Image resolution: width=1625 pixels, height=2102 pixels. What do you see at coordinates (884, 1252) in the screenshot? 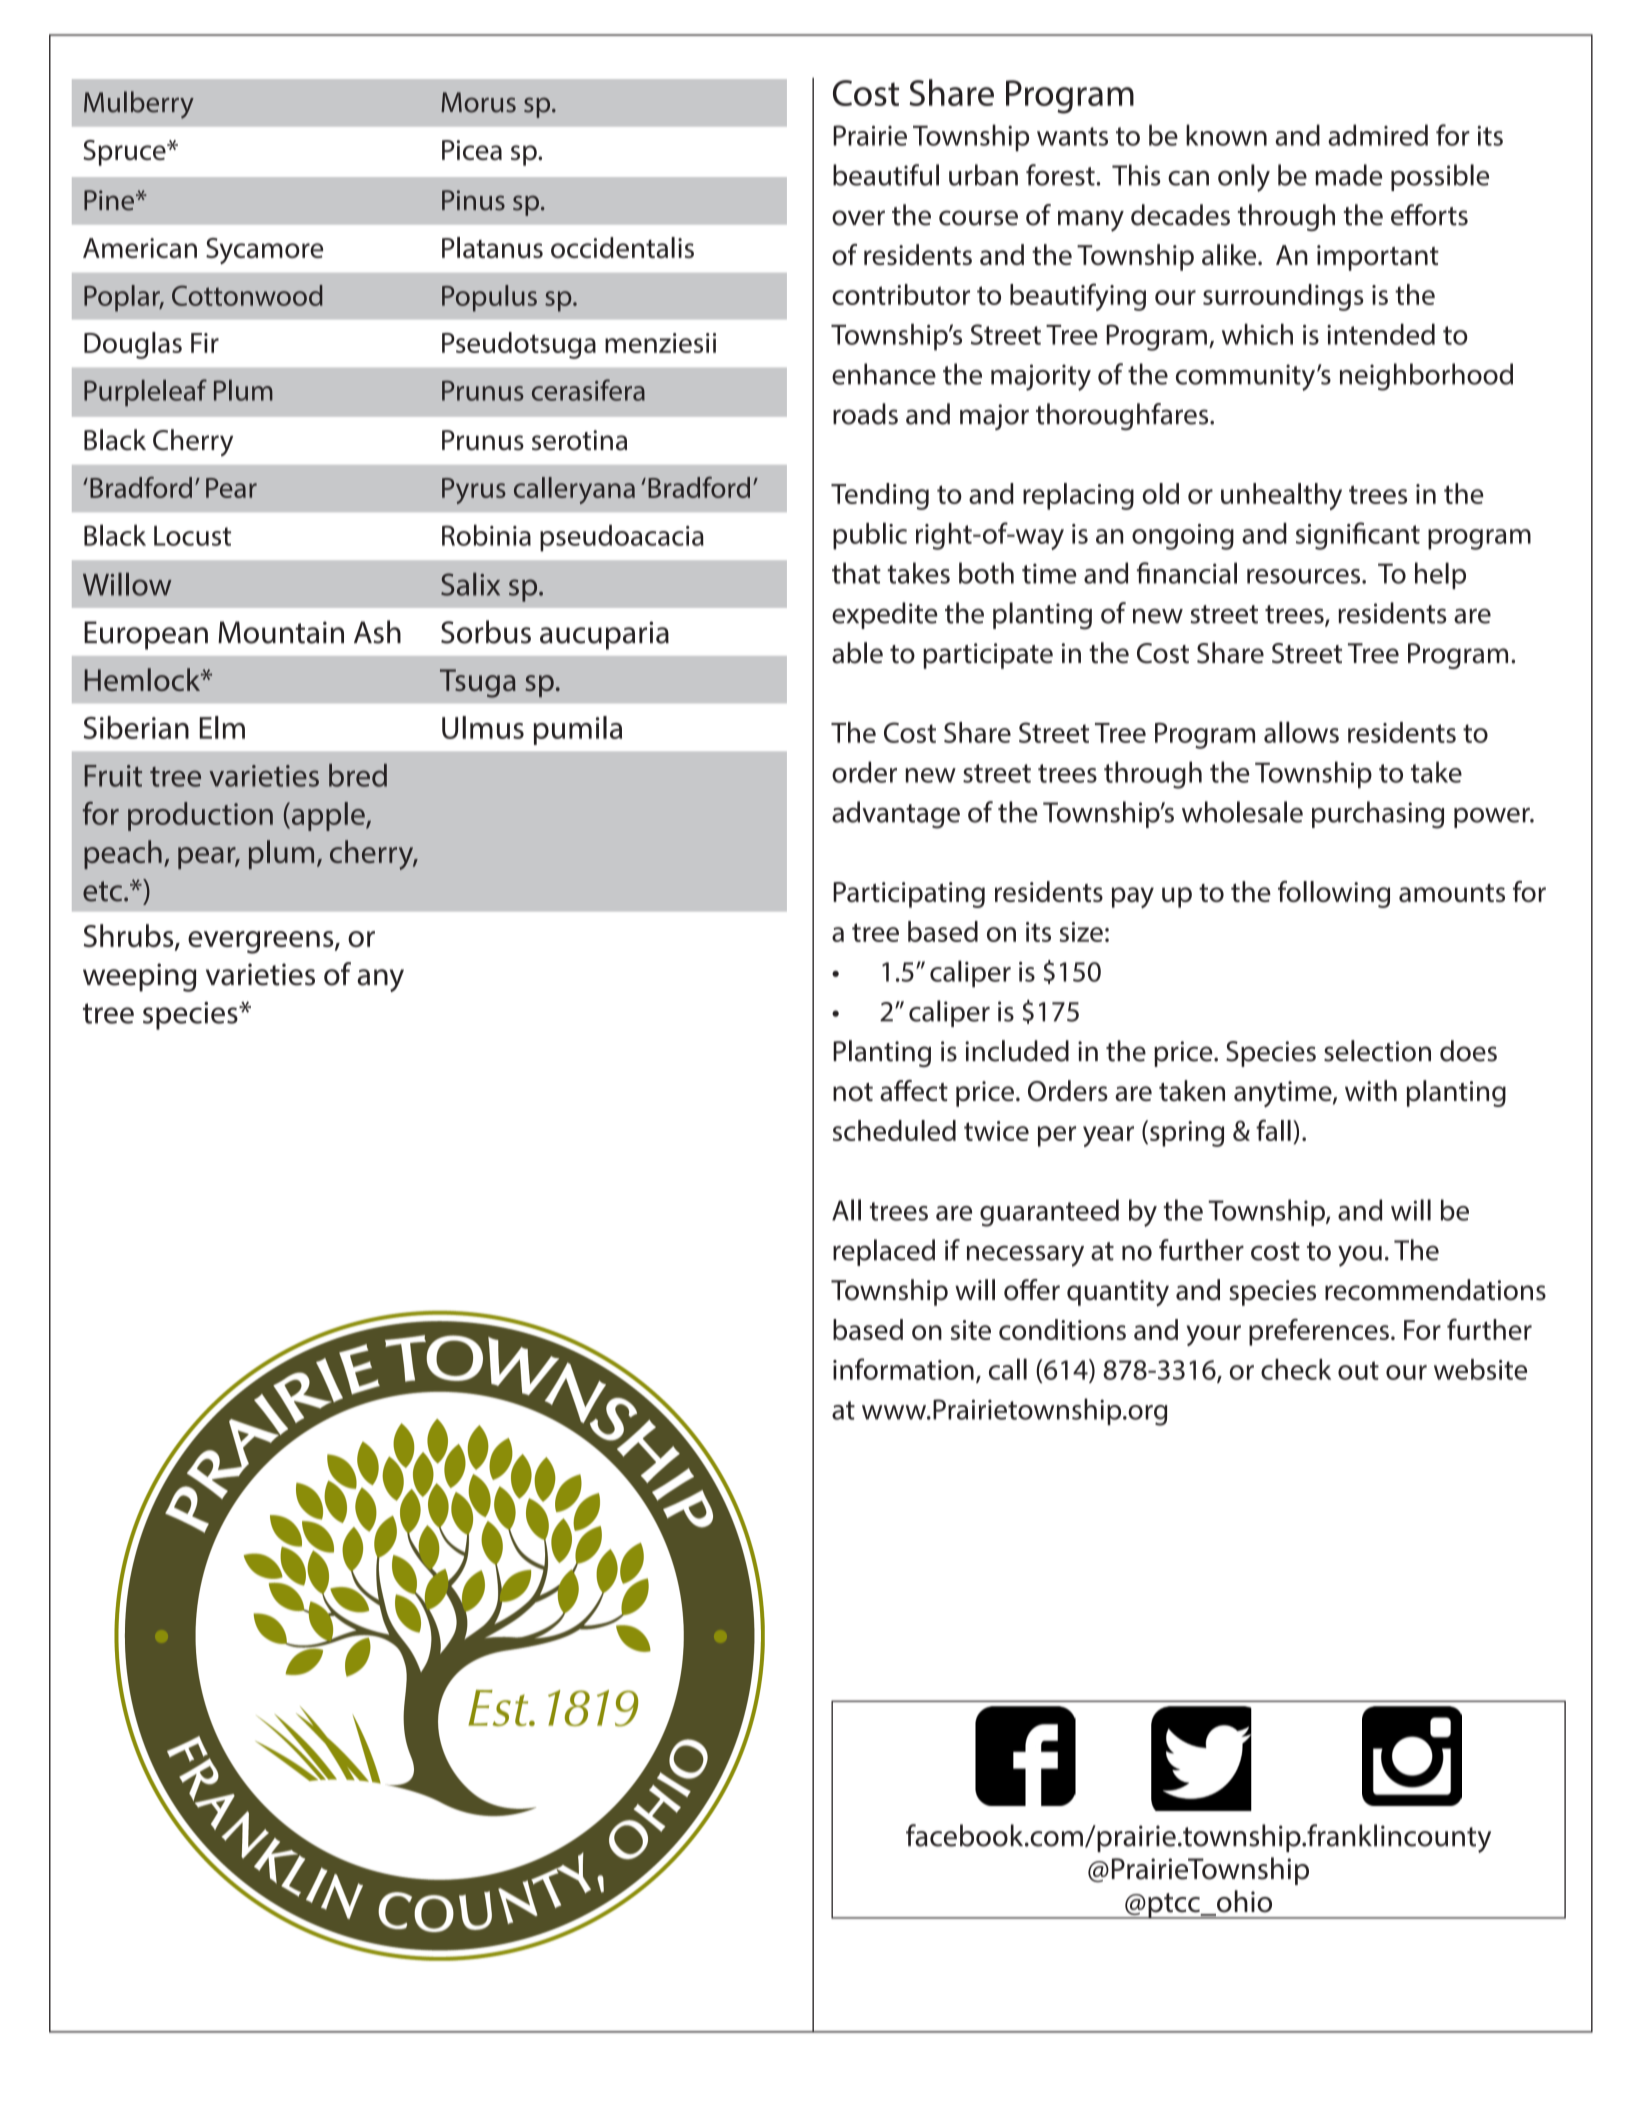
I see `replaced` at bounding box center [884, 1252].
